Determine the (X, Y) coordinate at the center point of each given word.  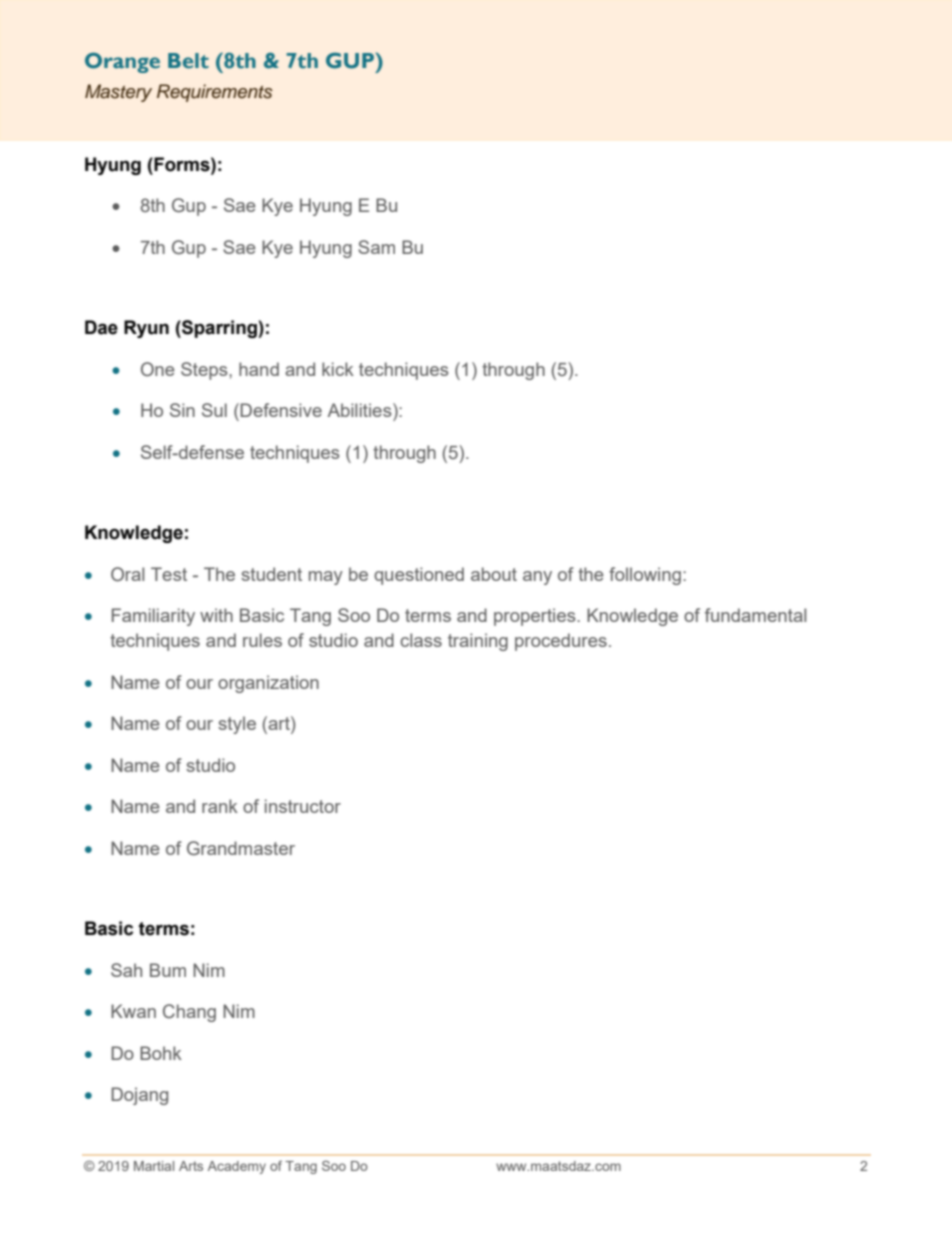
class (421, 640)
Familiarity (153, 617)
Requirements (215, 93)
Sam (376, 247)
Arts (191, 1166)
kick (338, 369)
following (645, 576)
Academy (237, 1167)
